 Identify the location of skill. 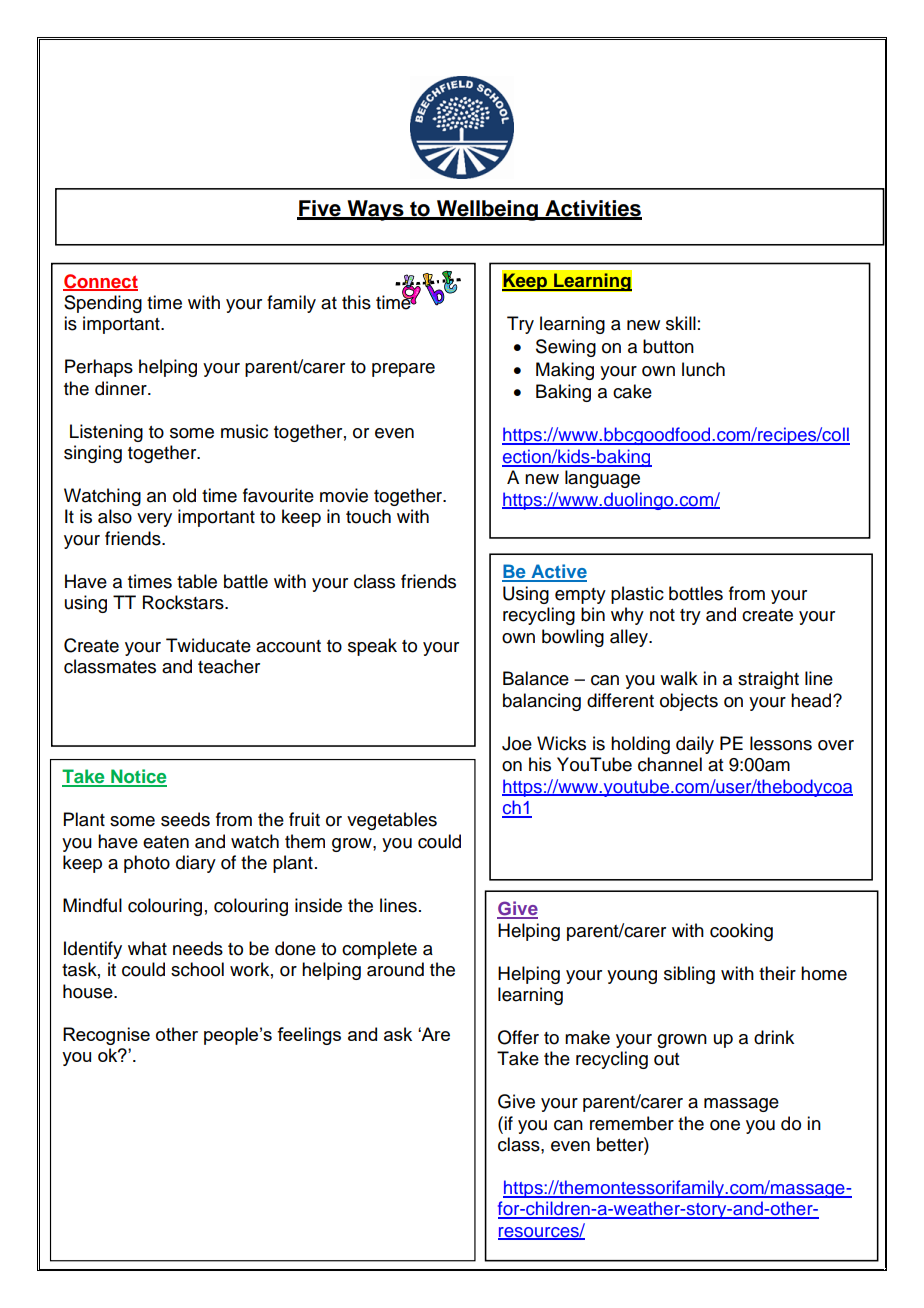
(681, 323).
